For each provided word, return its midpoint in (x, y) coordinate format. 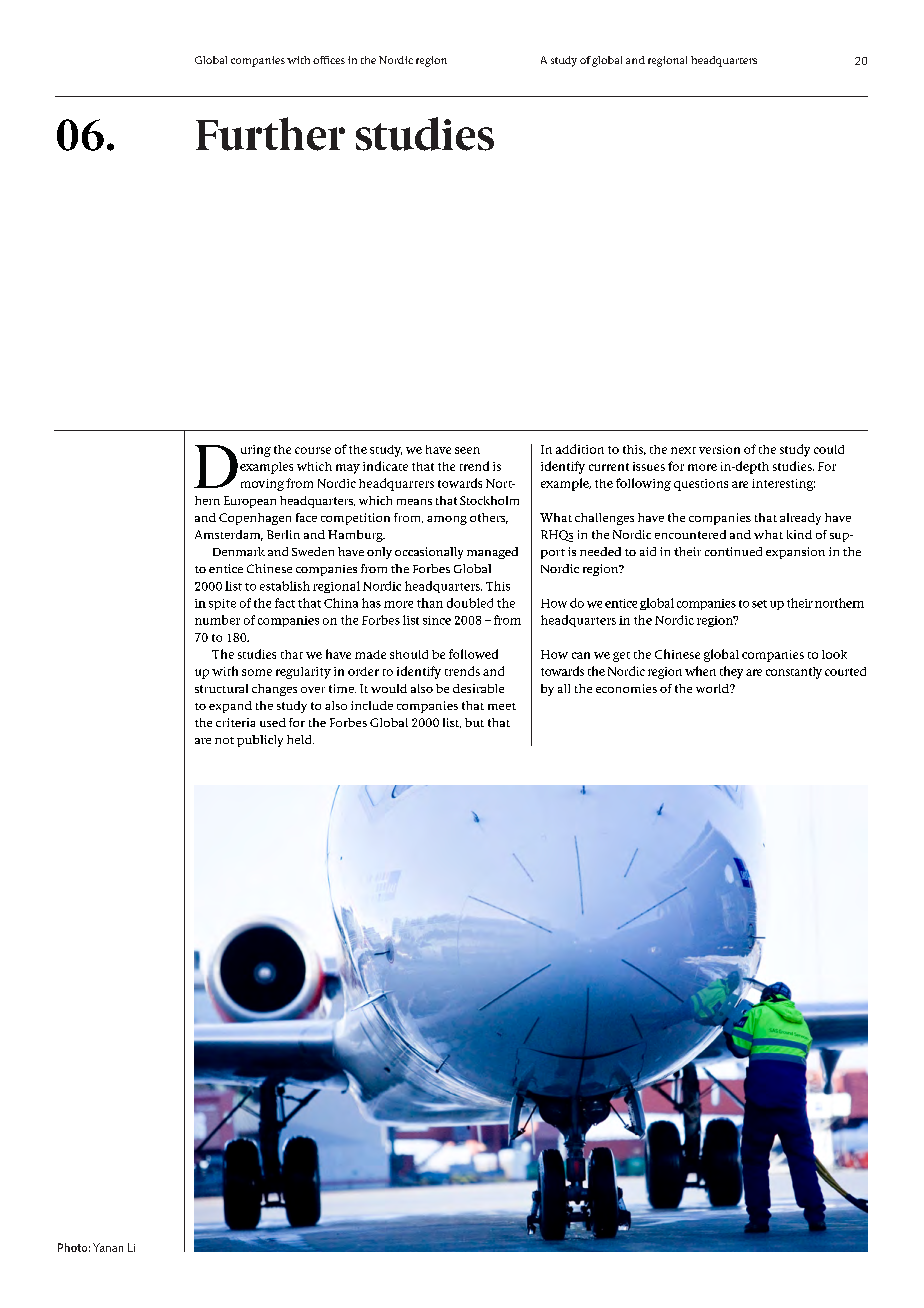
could (829, 449)
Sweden (313, 551)
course (313, 450)
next (683, 450)
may (348, 469)
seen (467, 450)
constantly (794, 673)
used (273, 722)
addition (580, 449)
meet (502, 706)
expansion (795, 553)
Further (270, 134)
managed (492, 553)
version (719, 449)
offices (329, 60)
